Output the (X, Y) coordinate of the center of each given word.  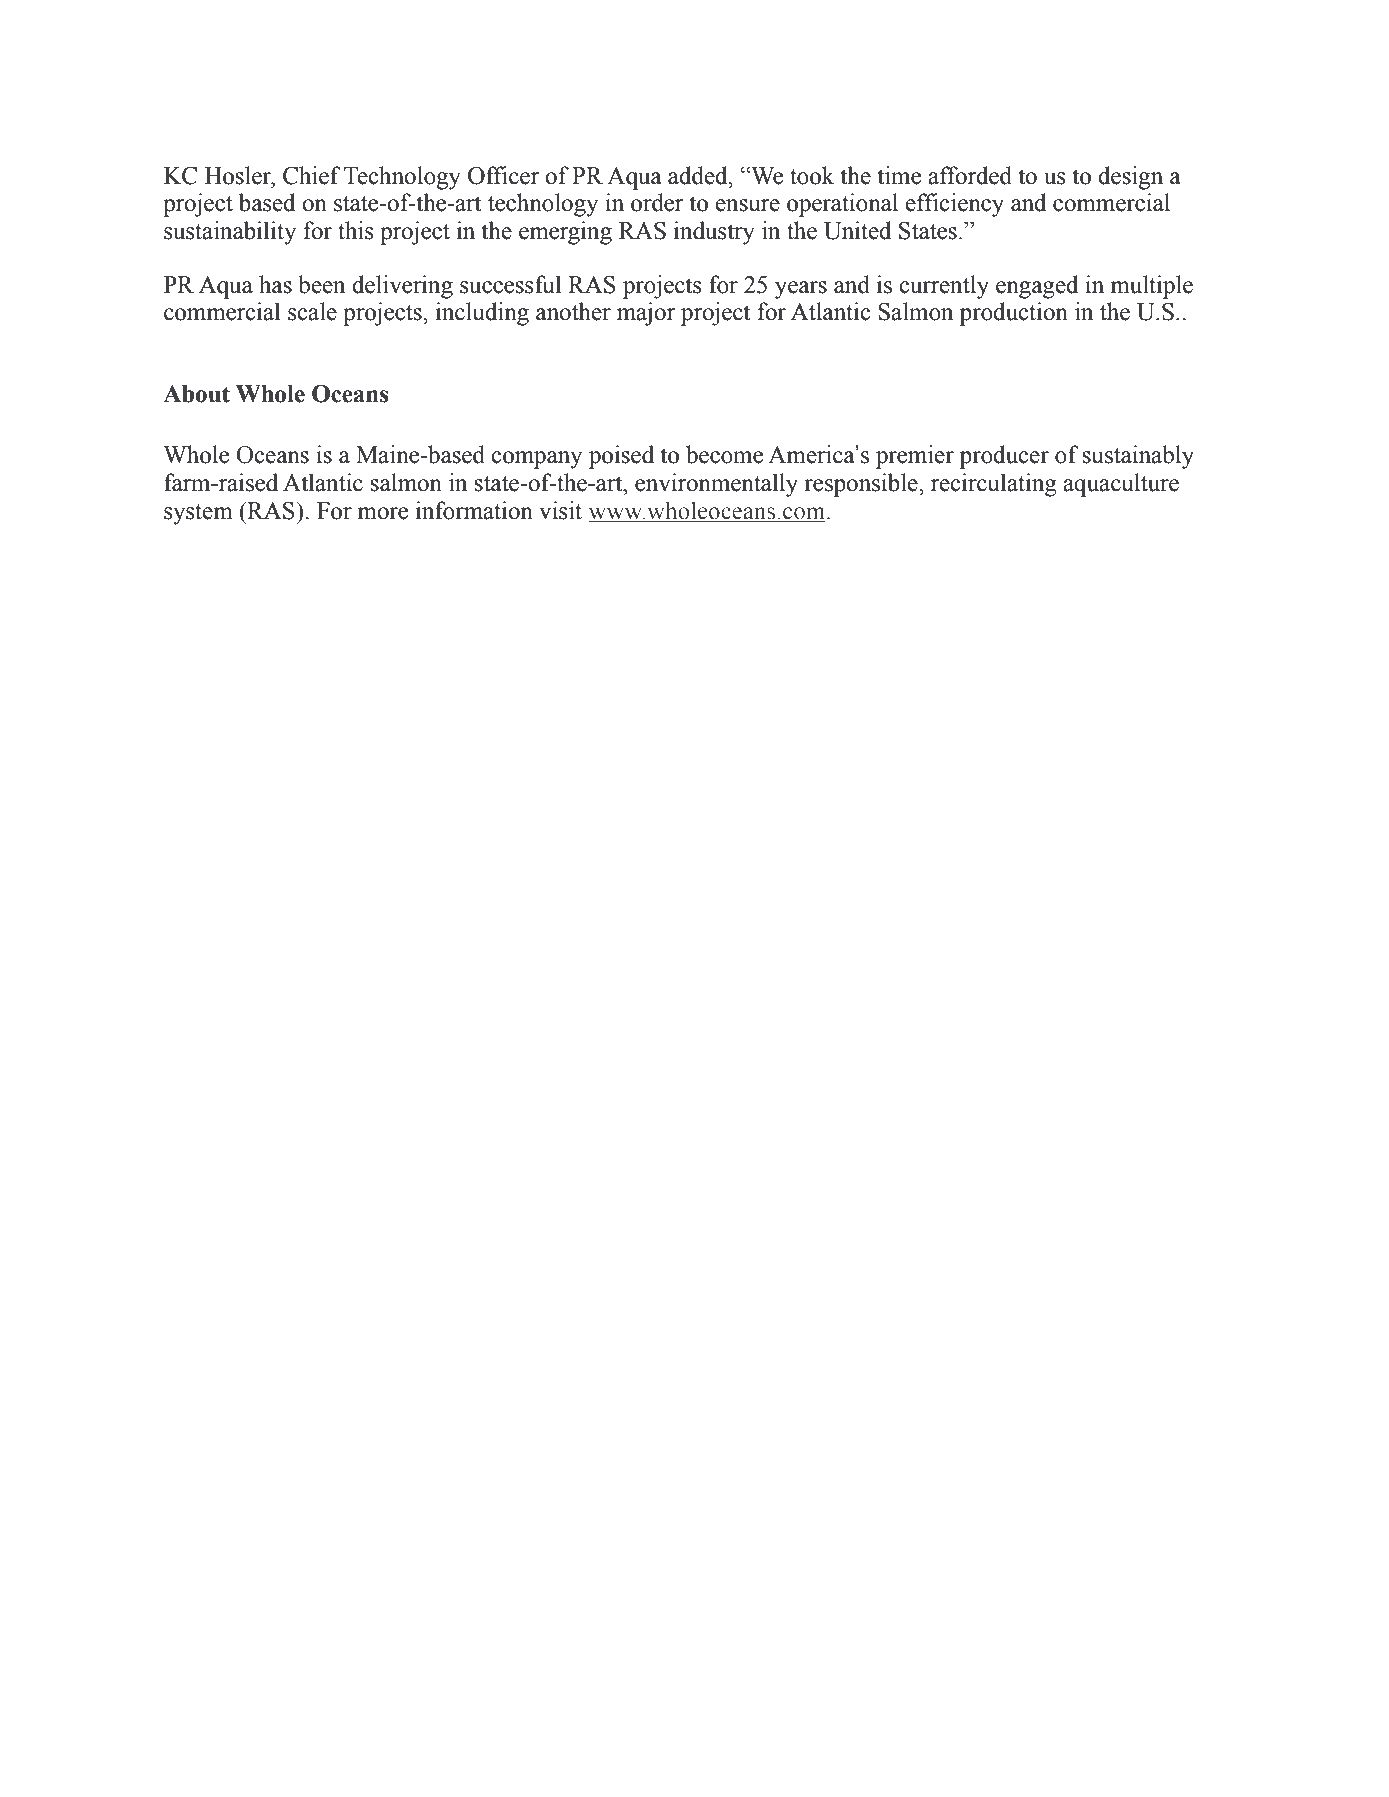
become (724, 454)
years (801, 290)
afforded (970, 175)
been (321, 284)
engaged (1037, 287)
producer (1004, 457)
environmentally (716, 485)
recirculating (994, 485)
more (382, 513)
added (699, 175)
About (196, 394)
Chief (312, 175)
